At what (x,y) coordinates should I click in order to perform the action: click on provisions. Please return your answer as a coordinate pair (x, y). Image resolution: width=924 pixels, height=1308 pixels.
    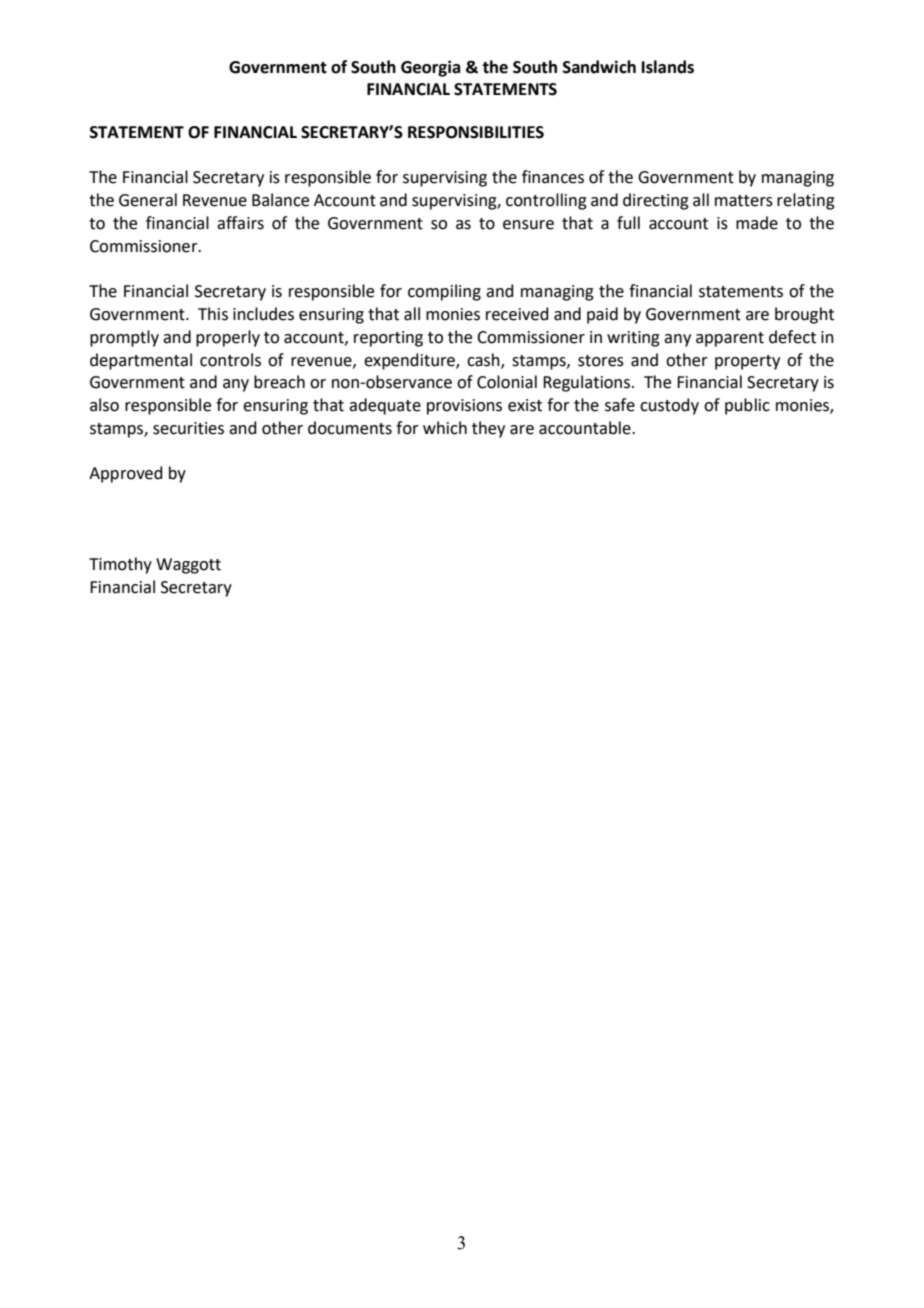
    Looking at the image, I should click on (464, 407).
